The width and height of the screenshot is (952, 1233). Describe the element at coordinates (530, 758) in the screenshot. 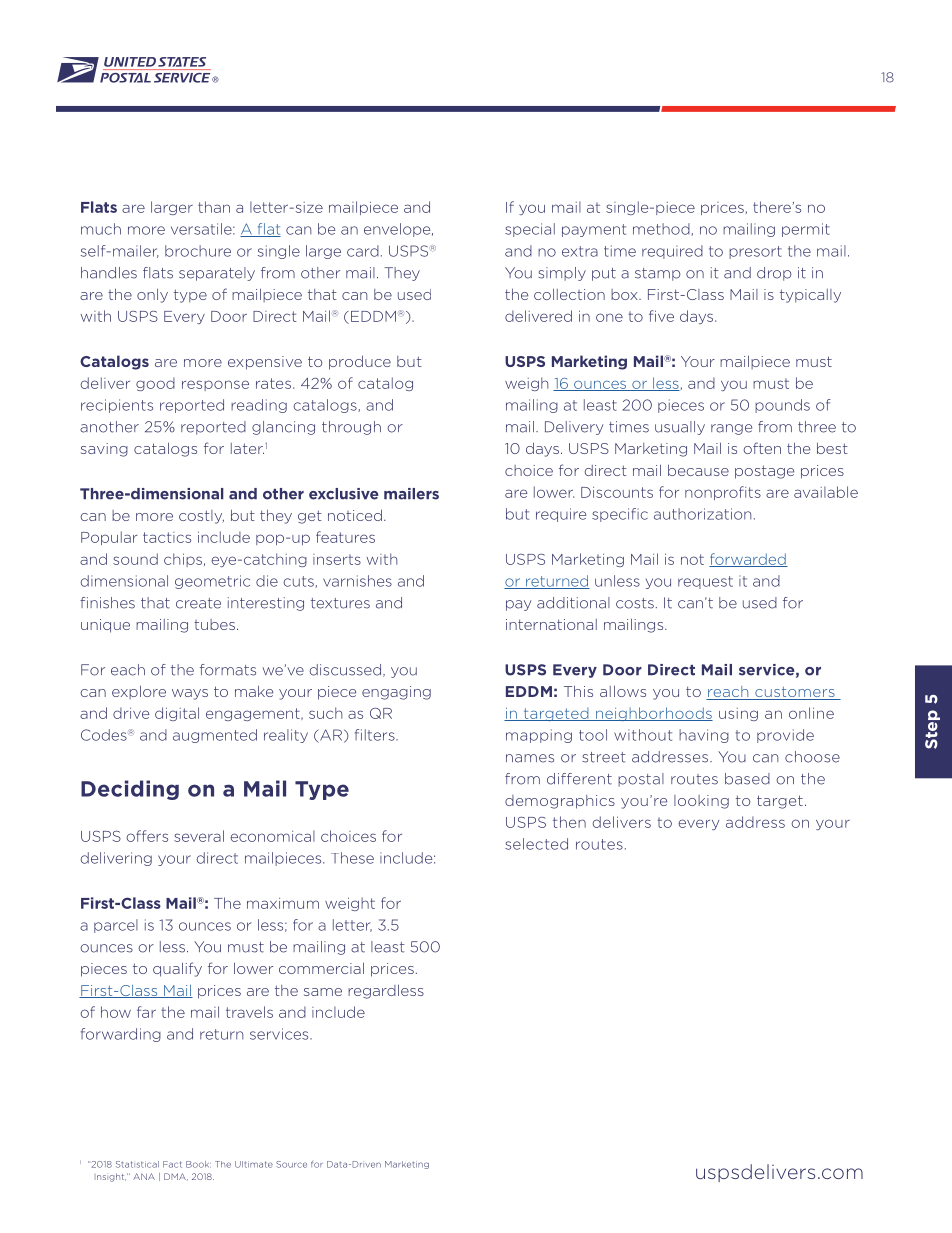

I see `names` at that location.
